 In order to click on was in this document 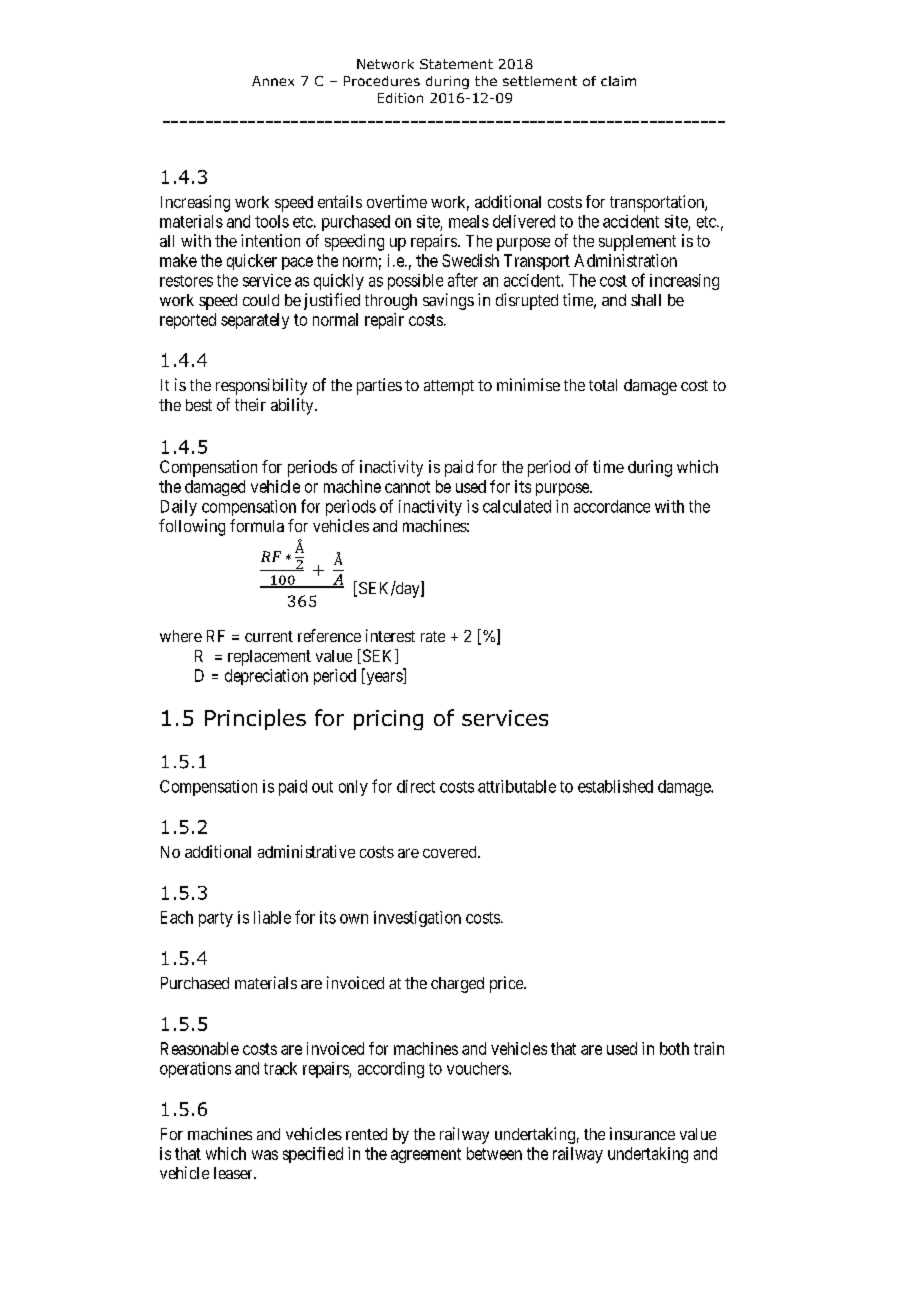, I will do `click(265, 1155)`.
